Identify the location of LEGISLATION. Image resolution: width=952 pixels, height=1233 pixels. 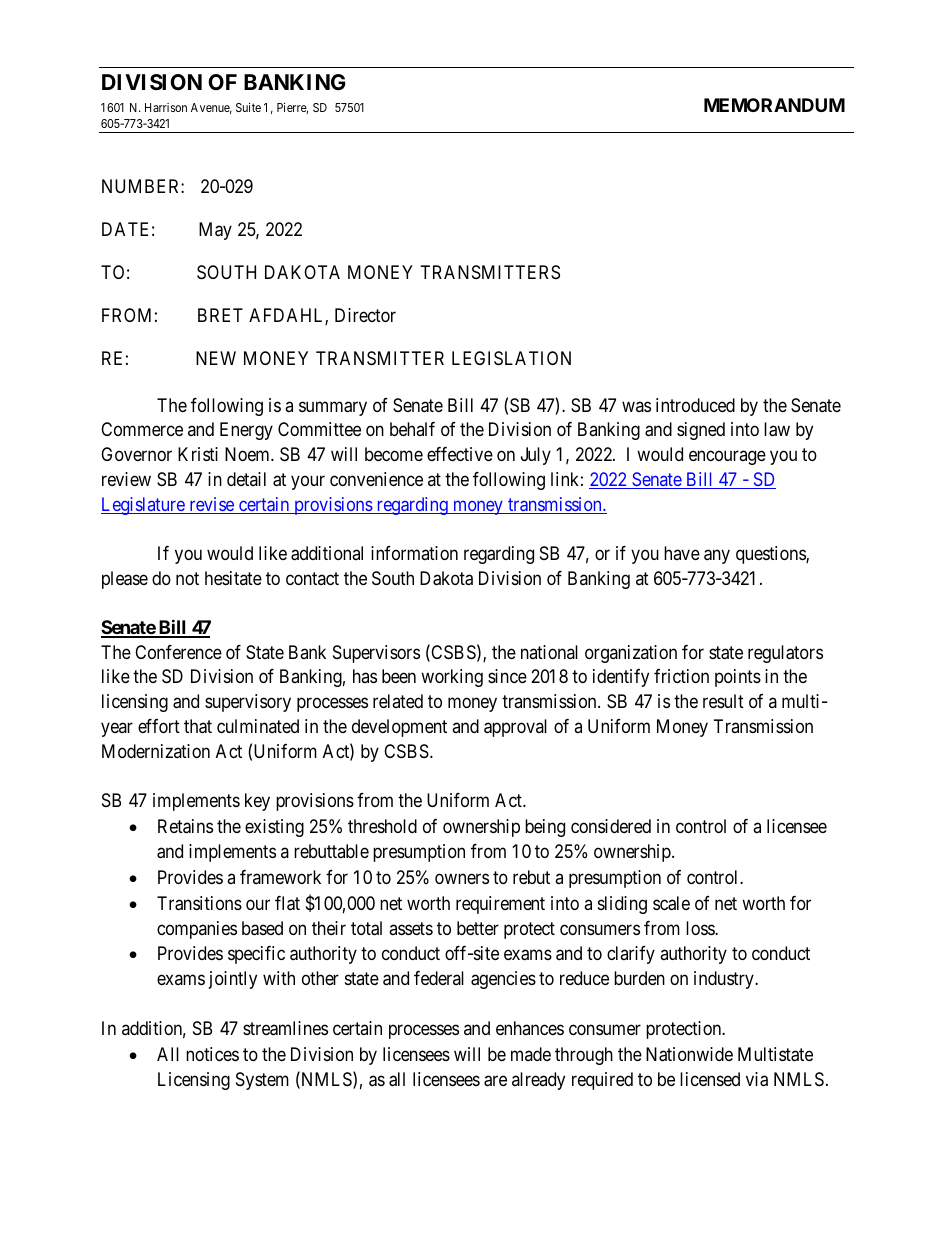
(511, 358).
